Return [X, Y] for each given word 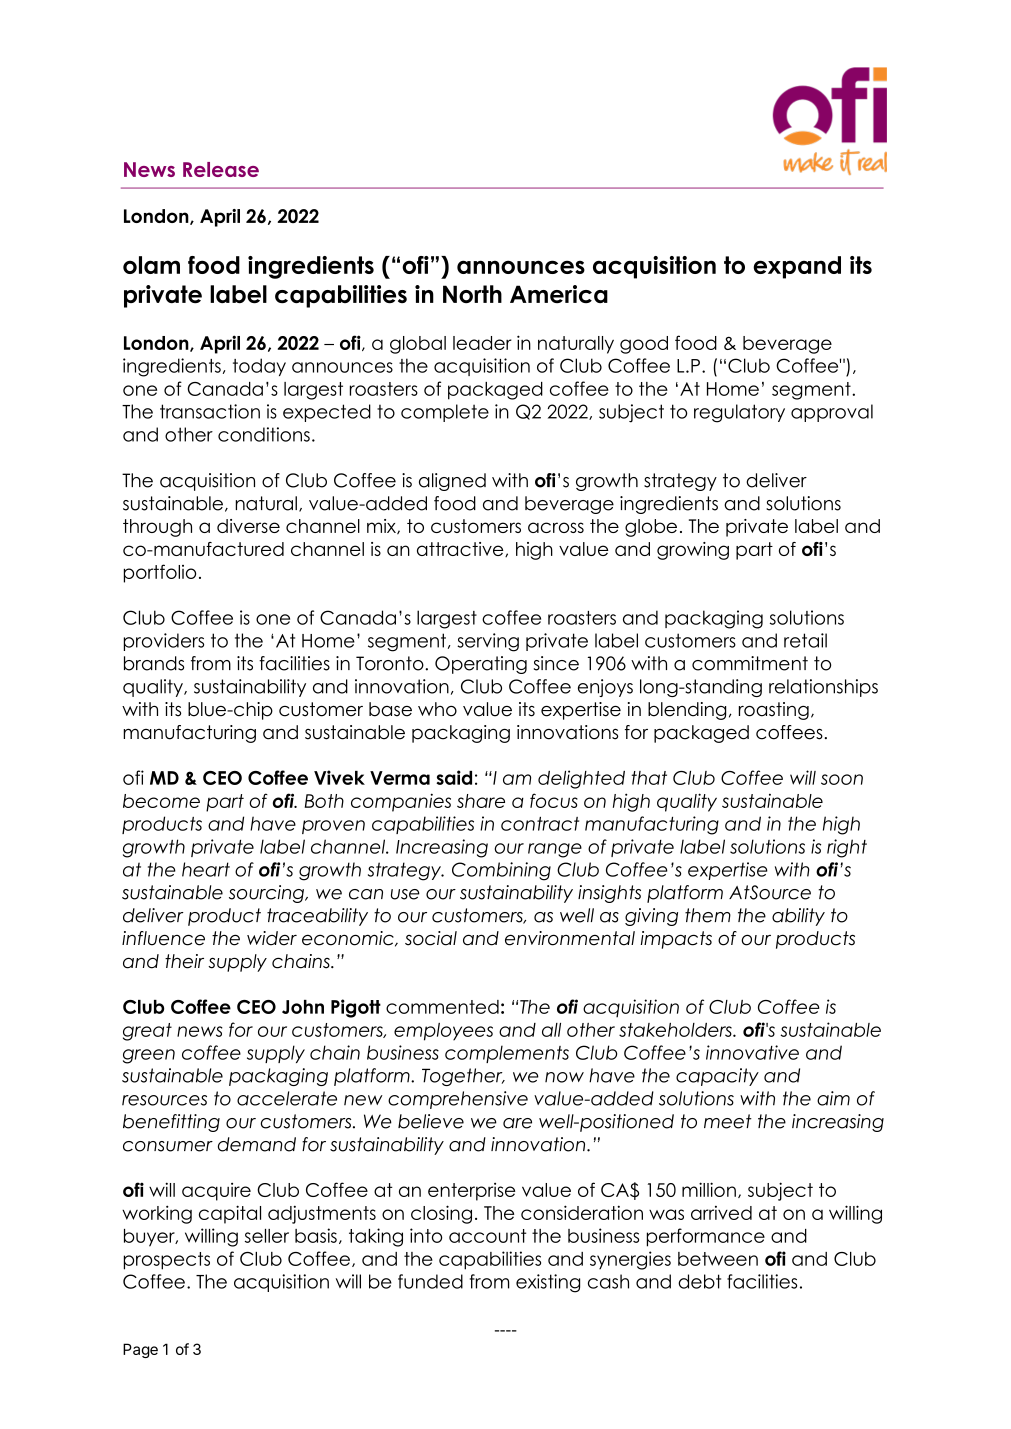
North [472, 294]
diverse [248, 526]
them [708, 915]
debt [699, 1281]
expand [797, 267]
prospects [167, 1261]
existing [548, 1283]
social [431, 938]
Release [221, 169]
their [184, 961]
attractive [461, 549]
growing [693, 551]
